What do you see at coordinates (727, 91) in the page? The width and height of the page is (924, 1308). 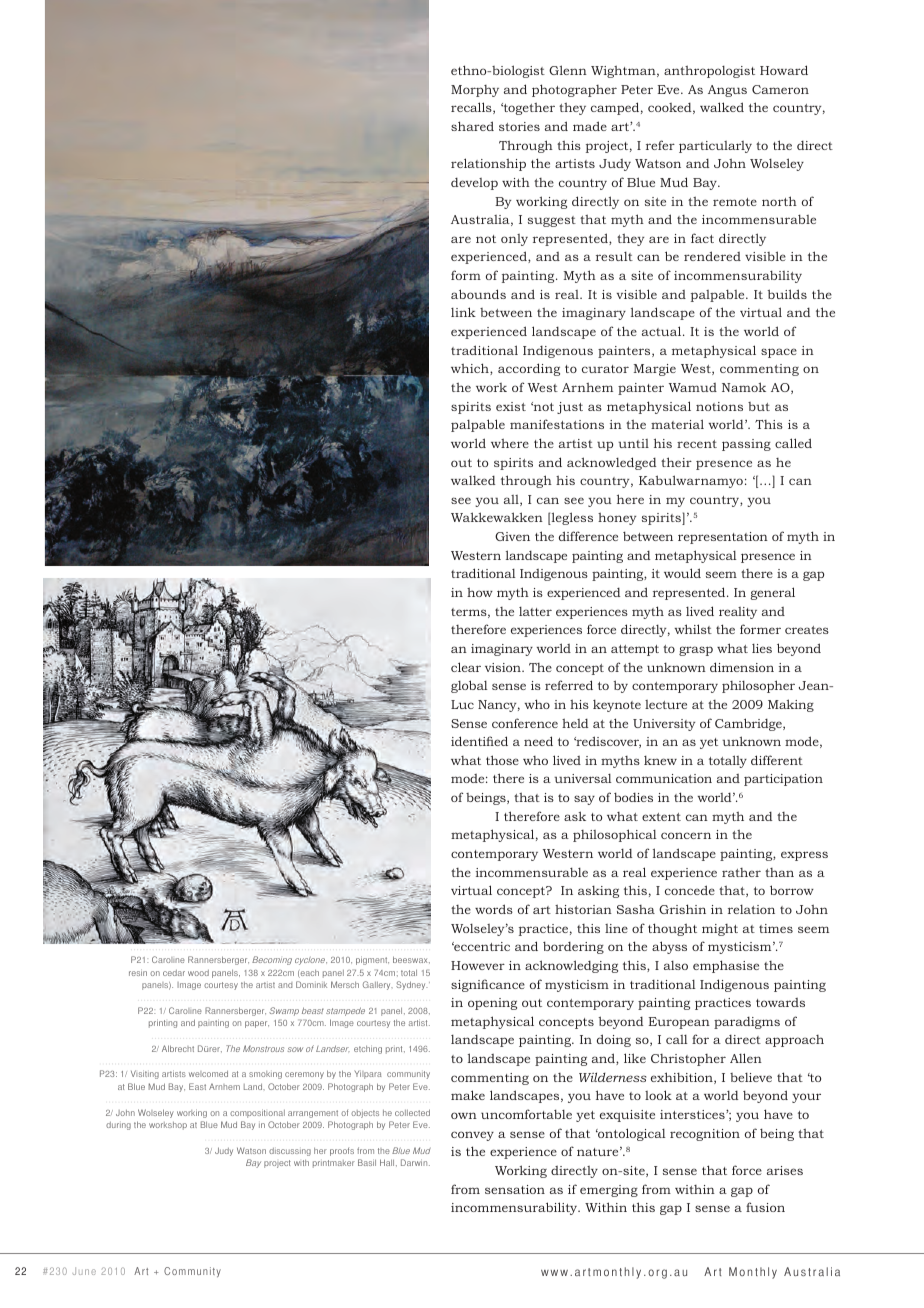 I see `Angus` at bounding box center [727, 91].
